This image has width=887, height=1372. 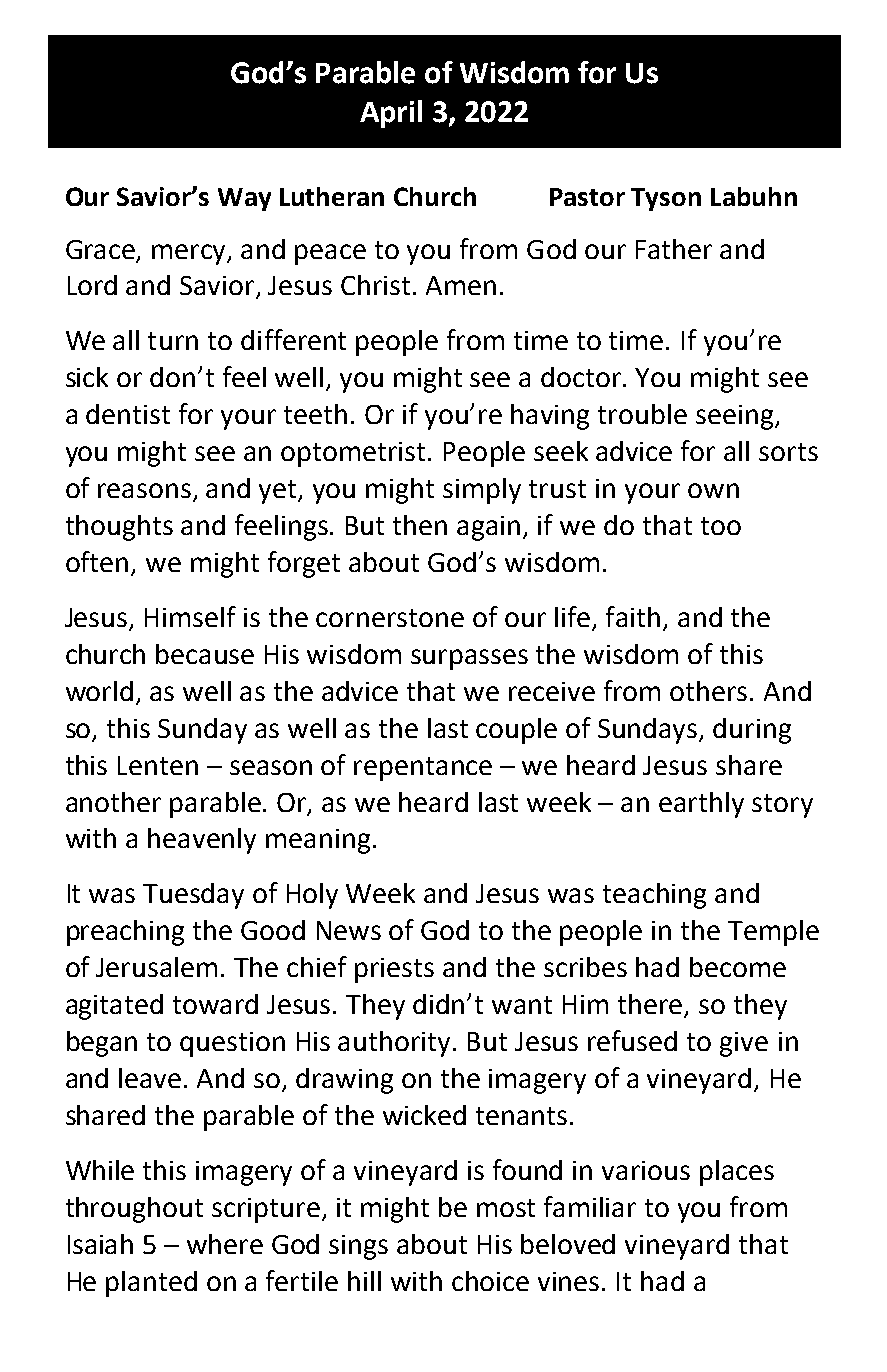 What do you see at coordinates (391, 114) in the image?
I see `April` at bounding box center [391, 114].
